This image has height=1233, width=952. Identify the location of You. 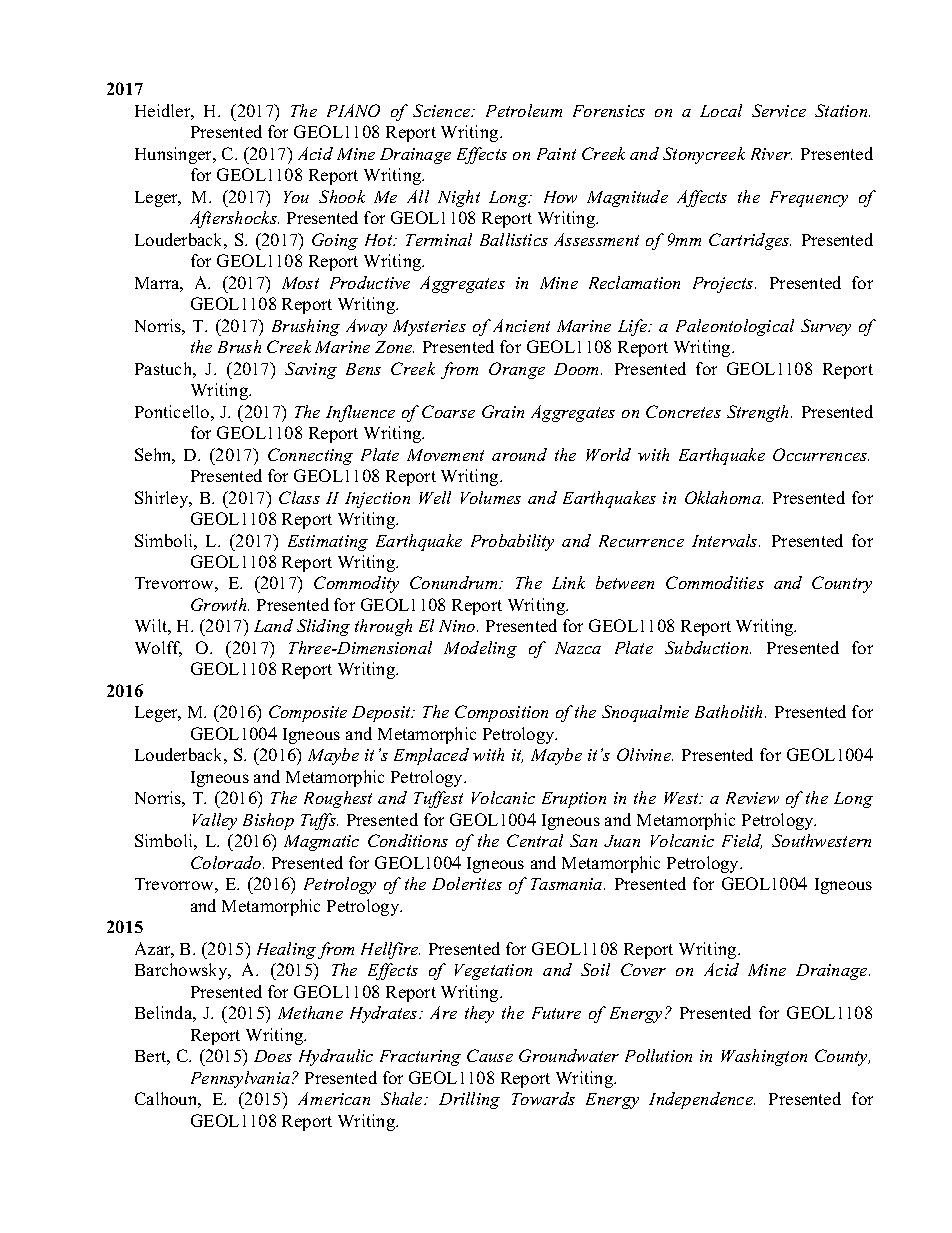
(296, 197).
